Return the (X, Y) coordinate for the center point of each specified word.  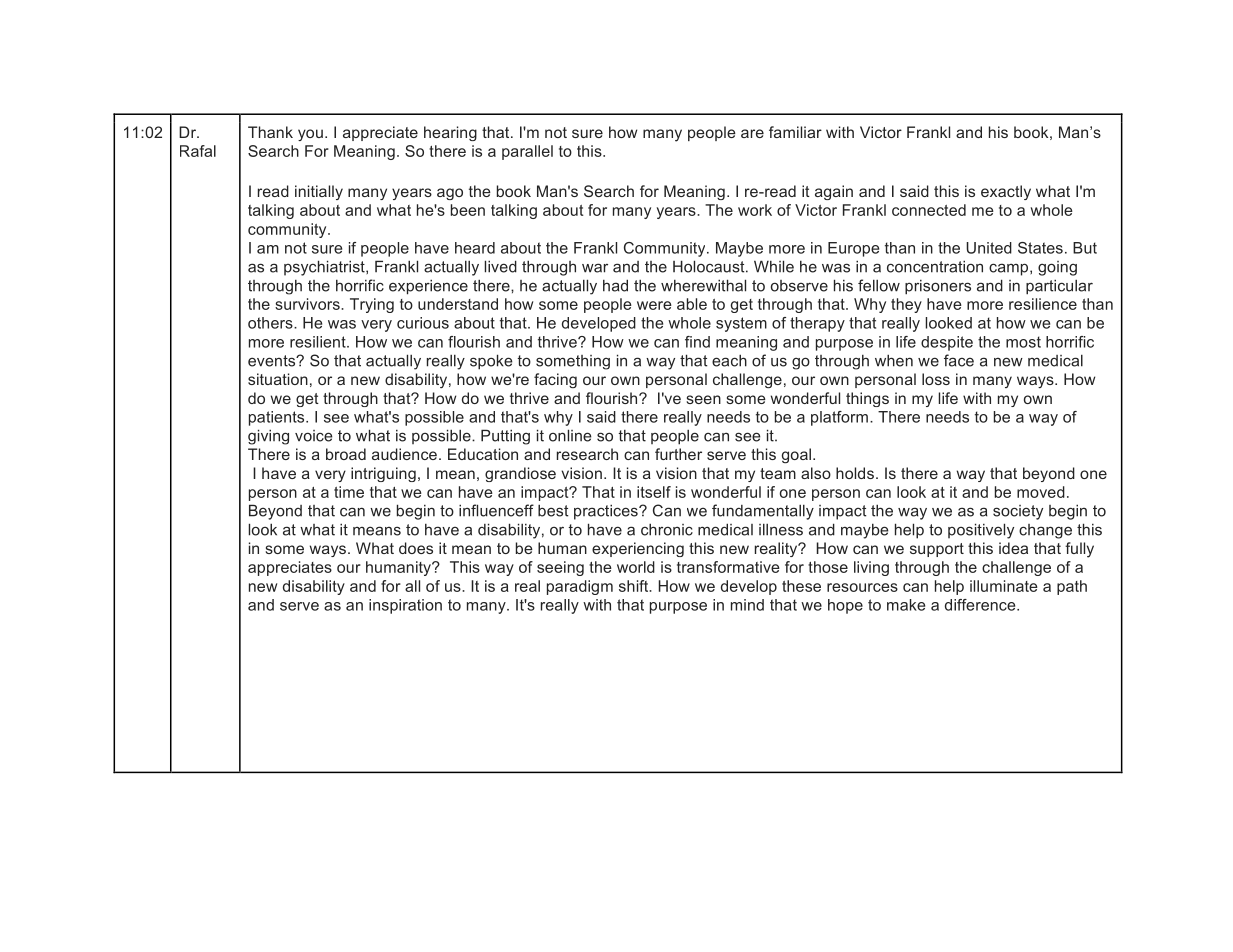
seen (703, 399)
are (752, 133)
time (349, 492)
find (697, 342)
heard (475, 248)
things (867, 399)
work (755, 210)
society (1018, 512)
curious (423, 323)
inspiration (405, 606)
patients (278, 418)
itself (654, 492)
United (989, 248)
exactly (1006, 192)
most (1023, 342)
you (310, 135)
